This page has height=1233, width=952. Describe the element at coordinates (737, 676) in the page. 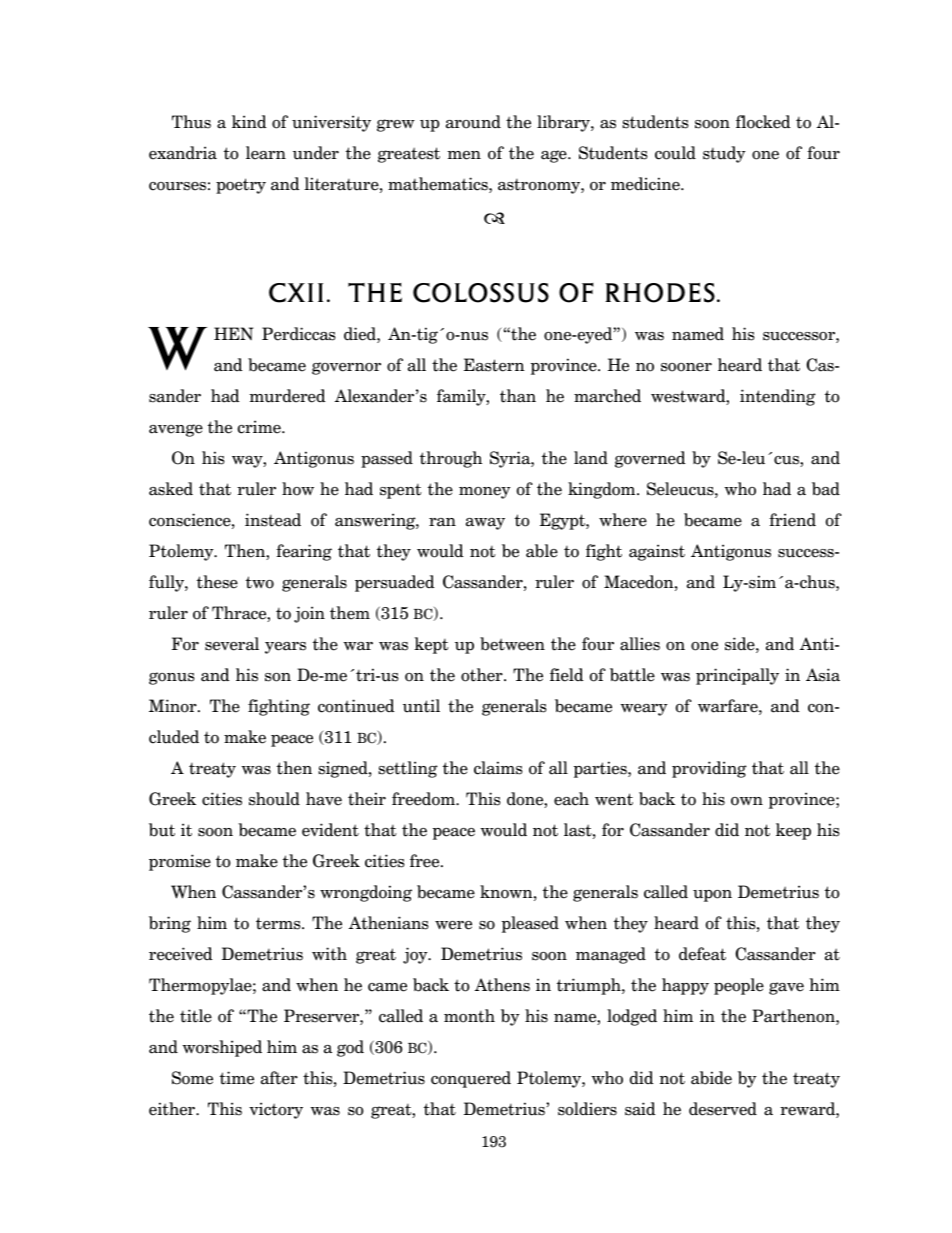

I see `principally` at that location.
